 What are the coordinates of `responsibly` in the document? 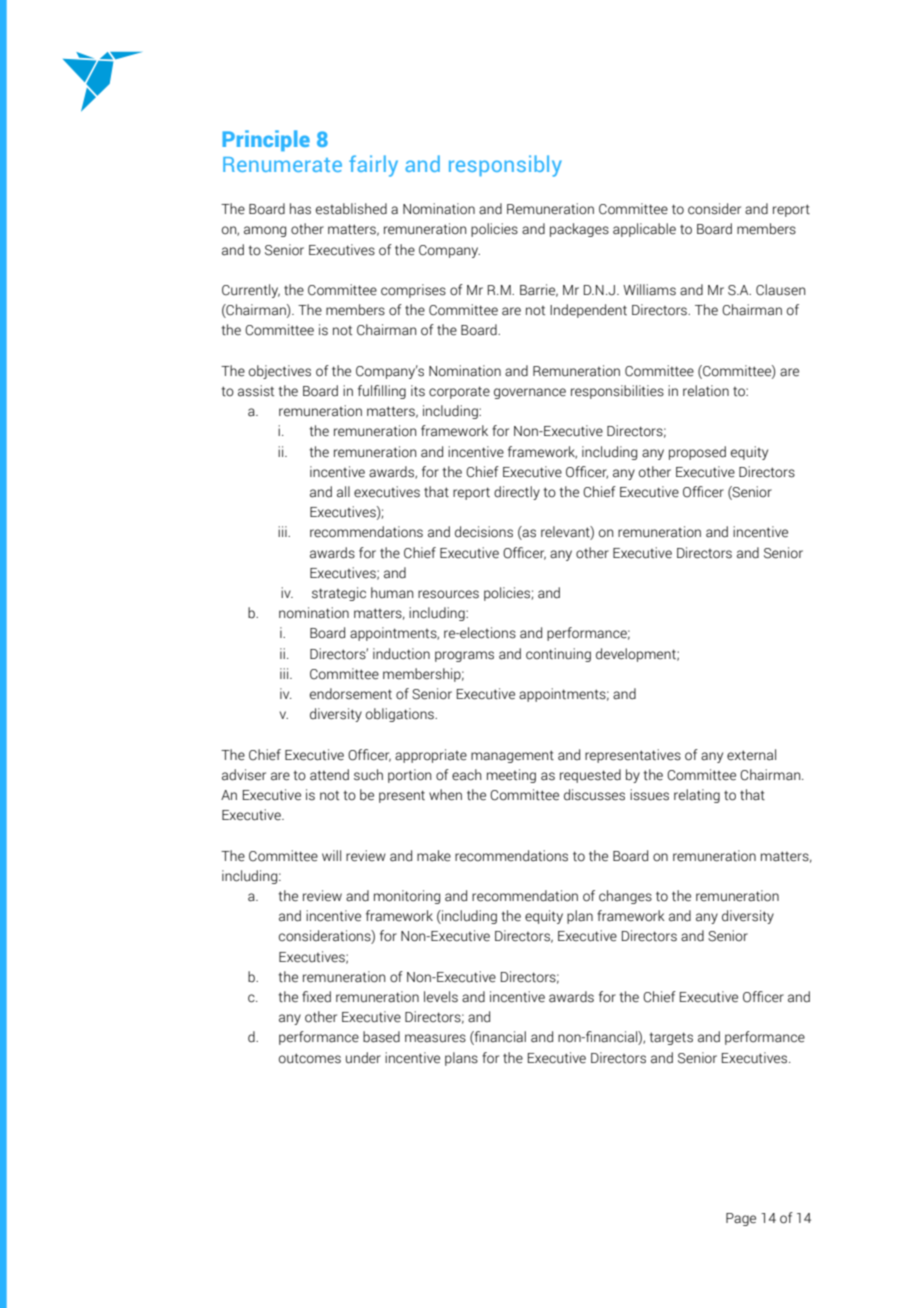 It's located at (505, 166).
